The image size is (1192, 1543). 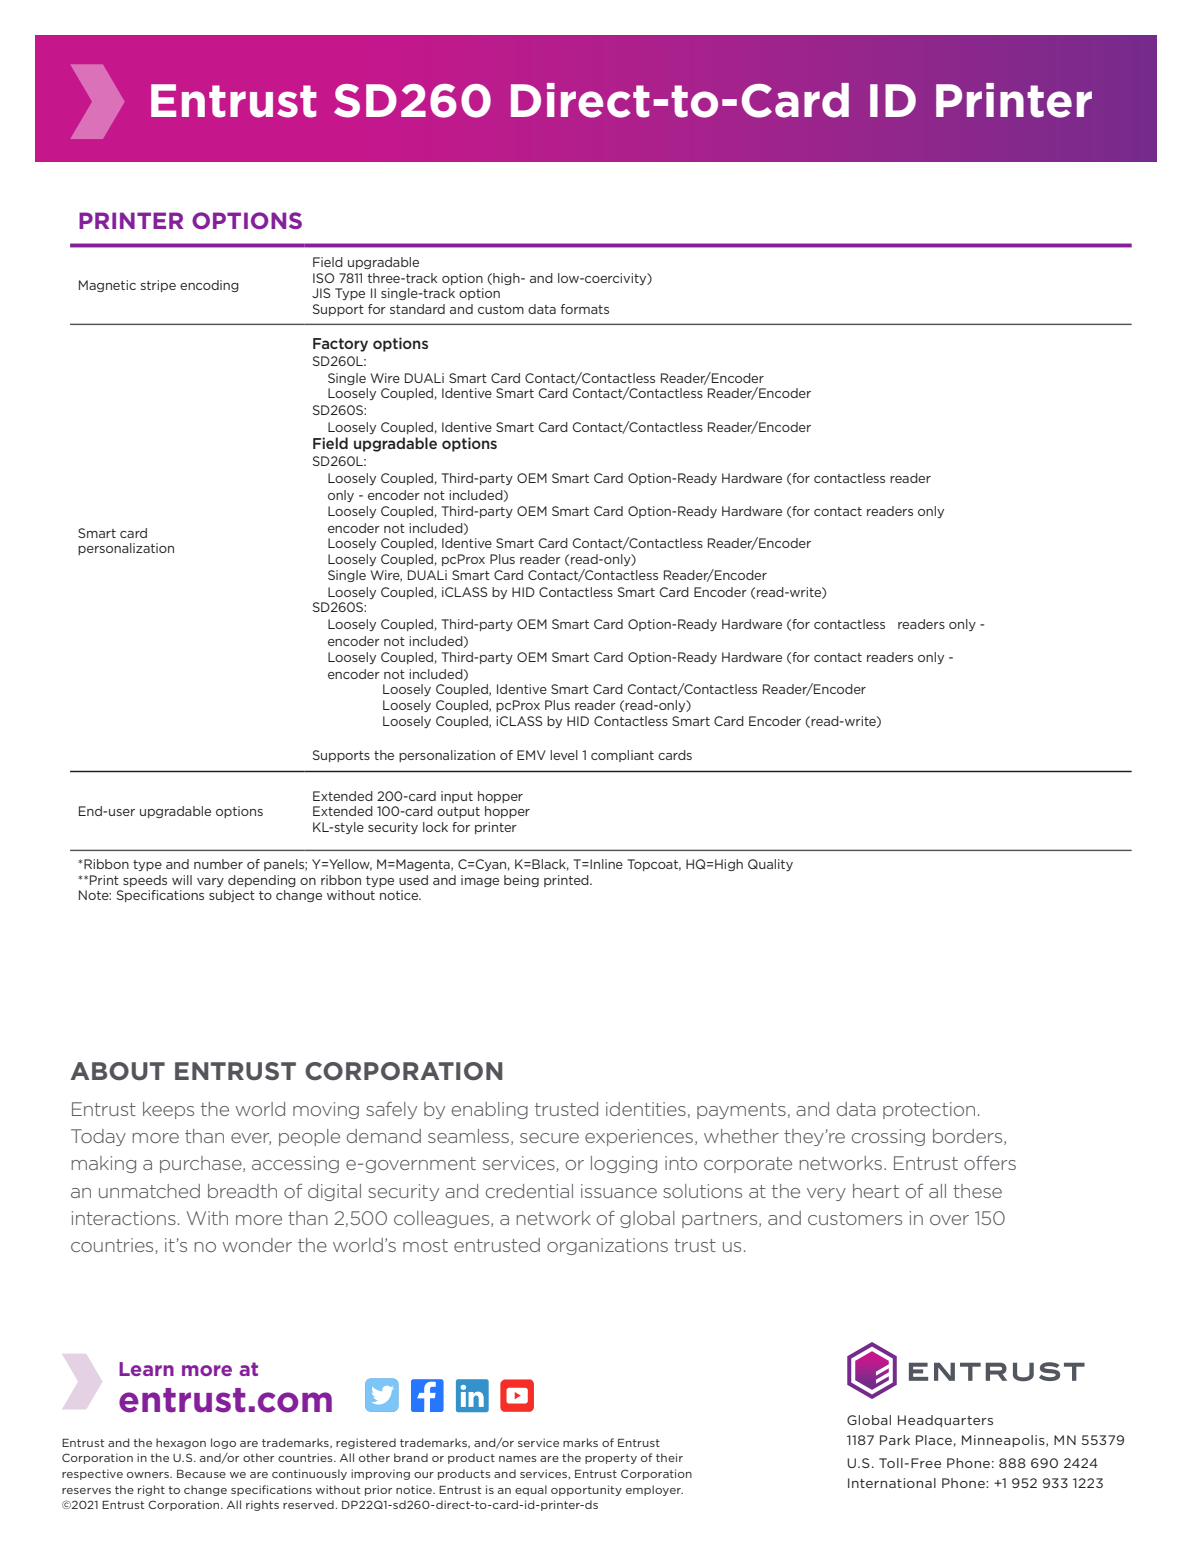 I want to click on names, so click(x=518, y=1459).
